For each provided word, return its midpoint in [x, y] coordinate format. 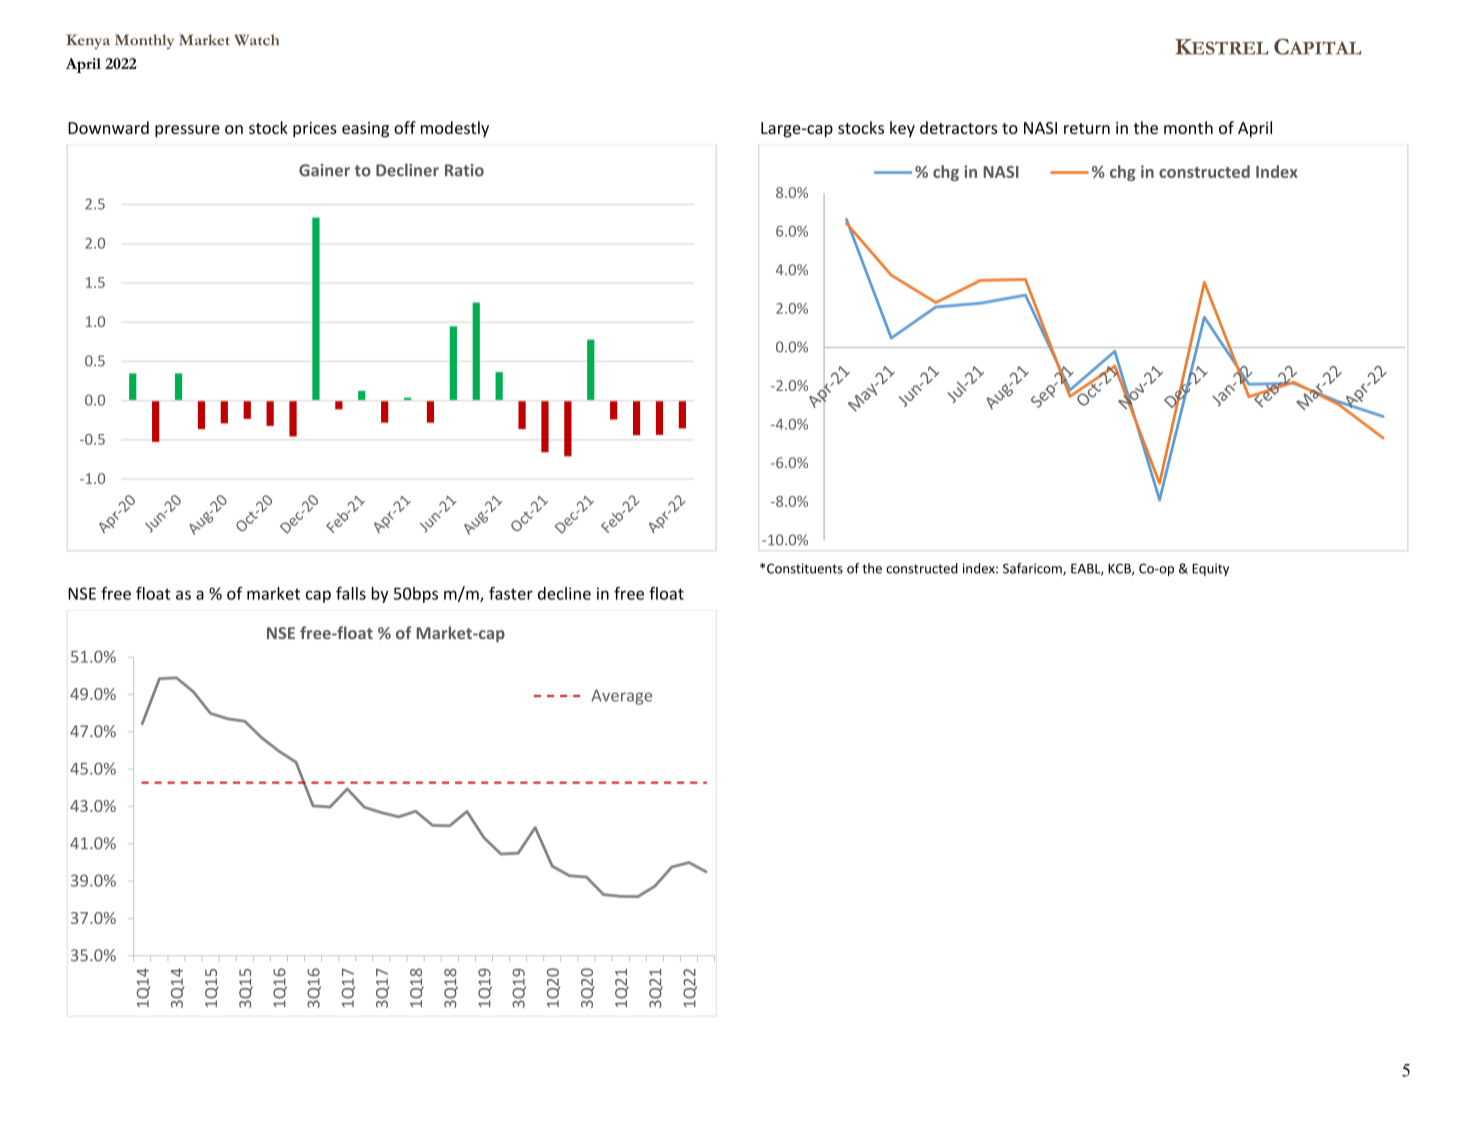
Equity [1210, 569]
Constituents [805, 568]
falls [351, 593]
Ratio [464, 170]
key [902, 129]
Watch [256, 40]
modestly [455, 129]
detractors [958, 127]
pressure [187, 131]
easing [365, 130]
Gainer [324, 170]
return [1087, 128]
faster [511, 593]
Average [621, 697]
